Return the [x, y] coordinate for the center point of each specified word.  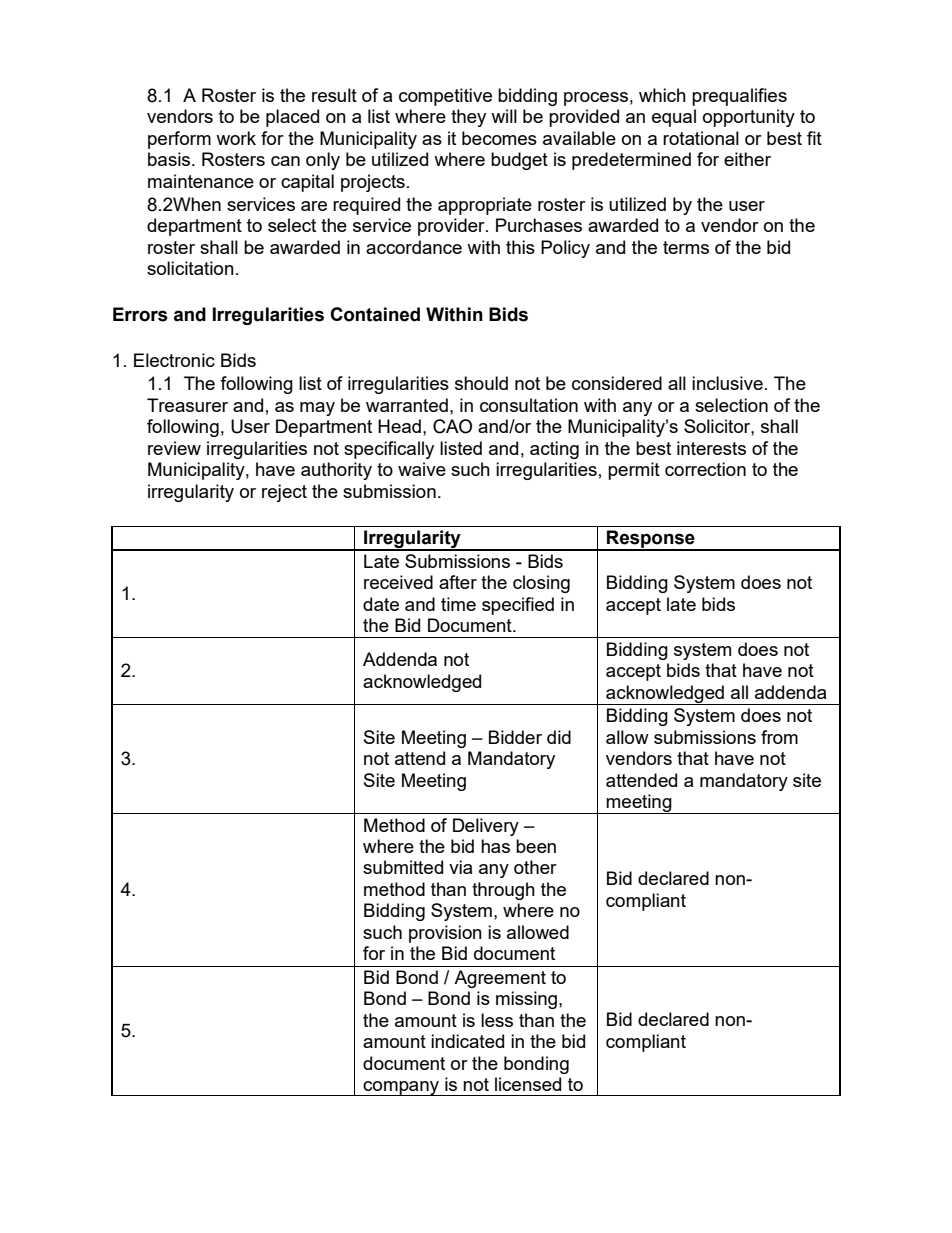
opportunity [749, 118]
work [236, 138]
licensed [528, 1084]
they [468, 118]
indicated [467, 1041]
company [402, 1088]
